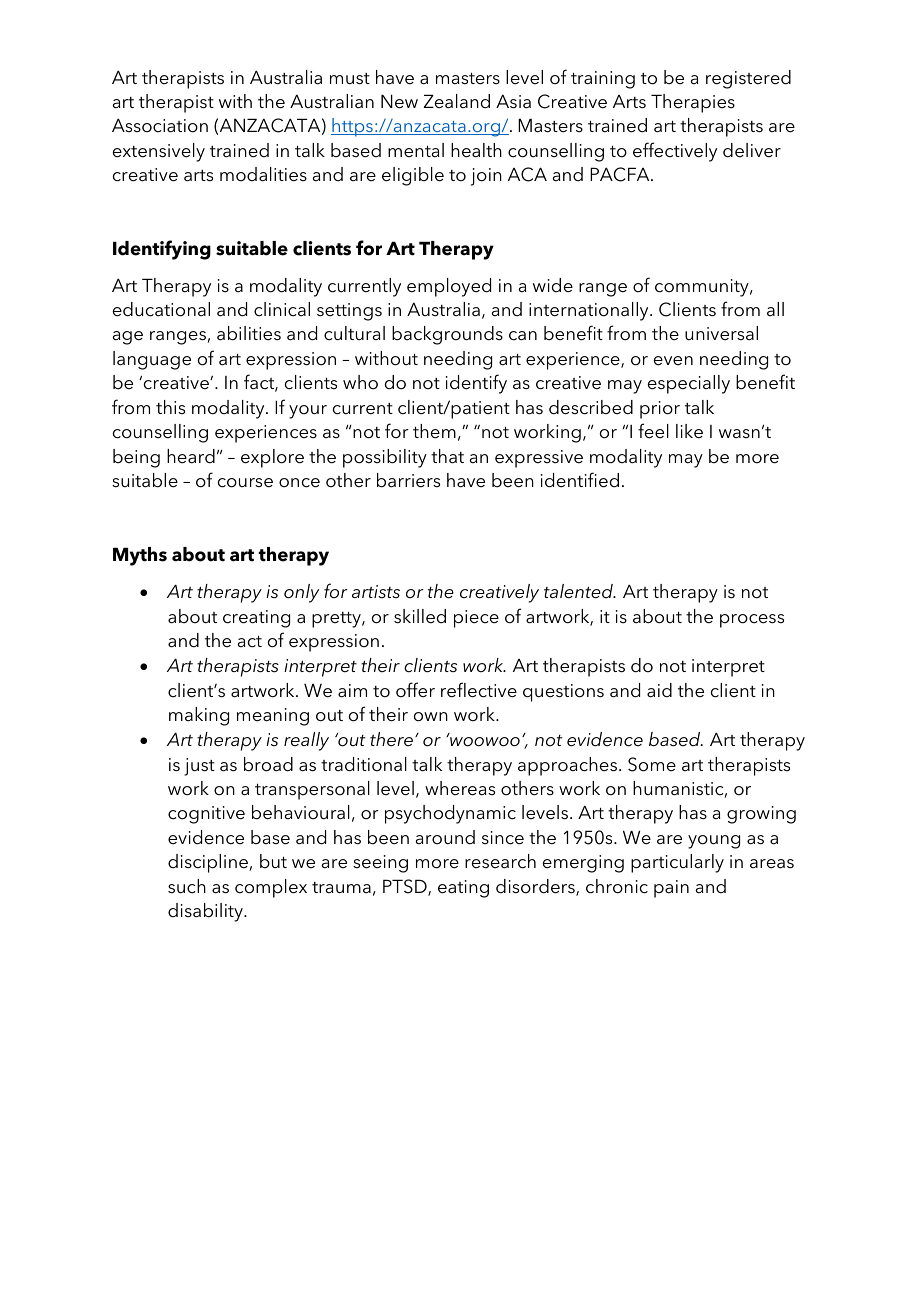 The width and height of the screenshot is (924, 1308). Describe the element at coordinates (671, 889) in the screenshot. I see `pain` at that location.
